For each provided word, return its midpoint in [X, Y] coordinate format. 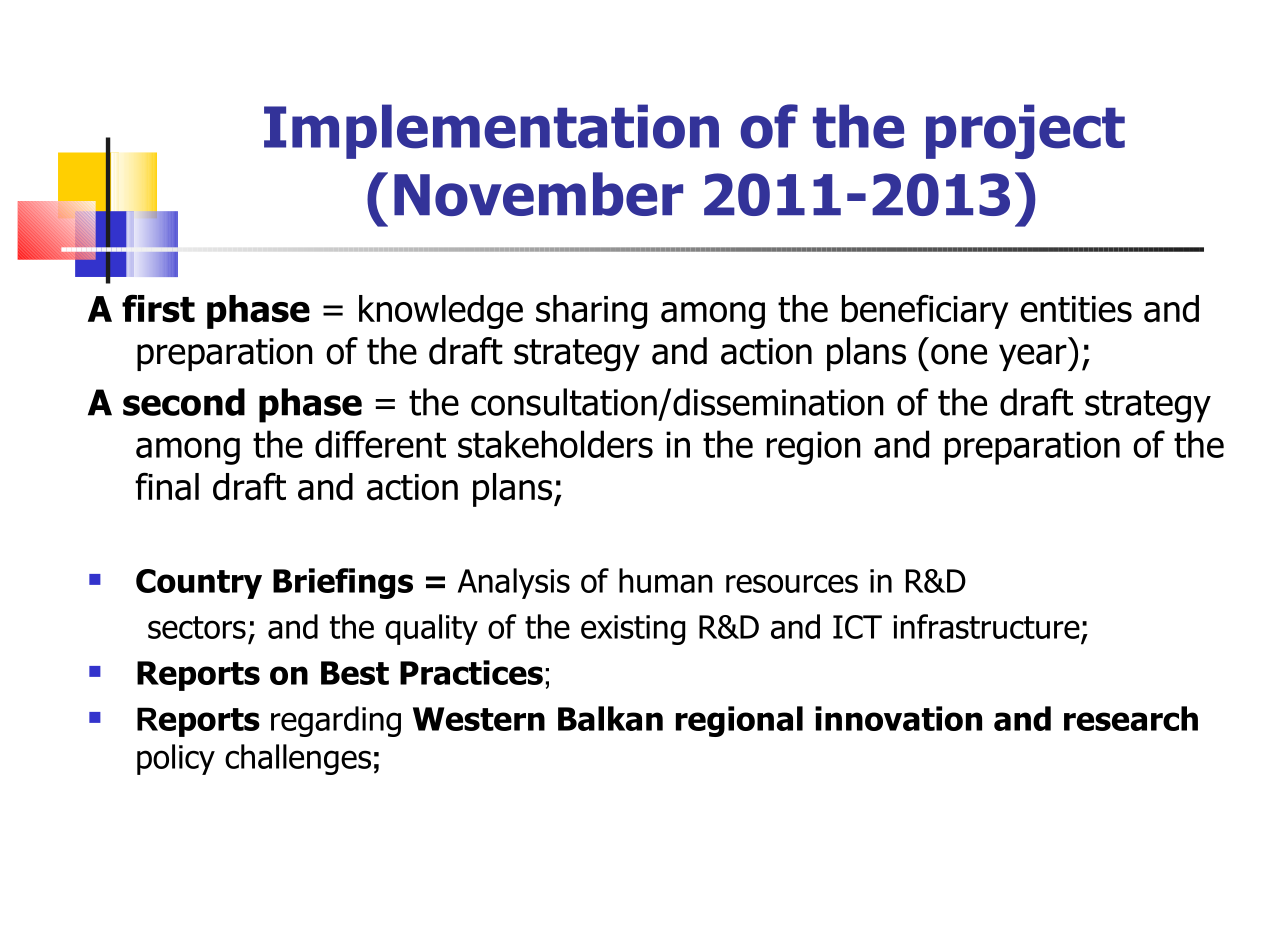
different [380, 444]
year [1034, 357]
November [538, 194]
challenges [298, 759]
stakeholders [555, 444]
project [1025, 131]
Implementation [491, 131]
